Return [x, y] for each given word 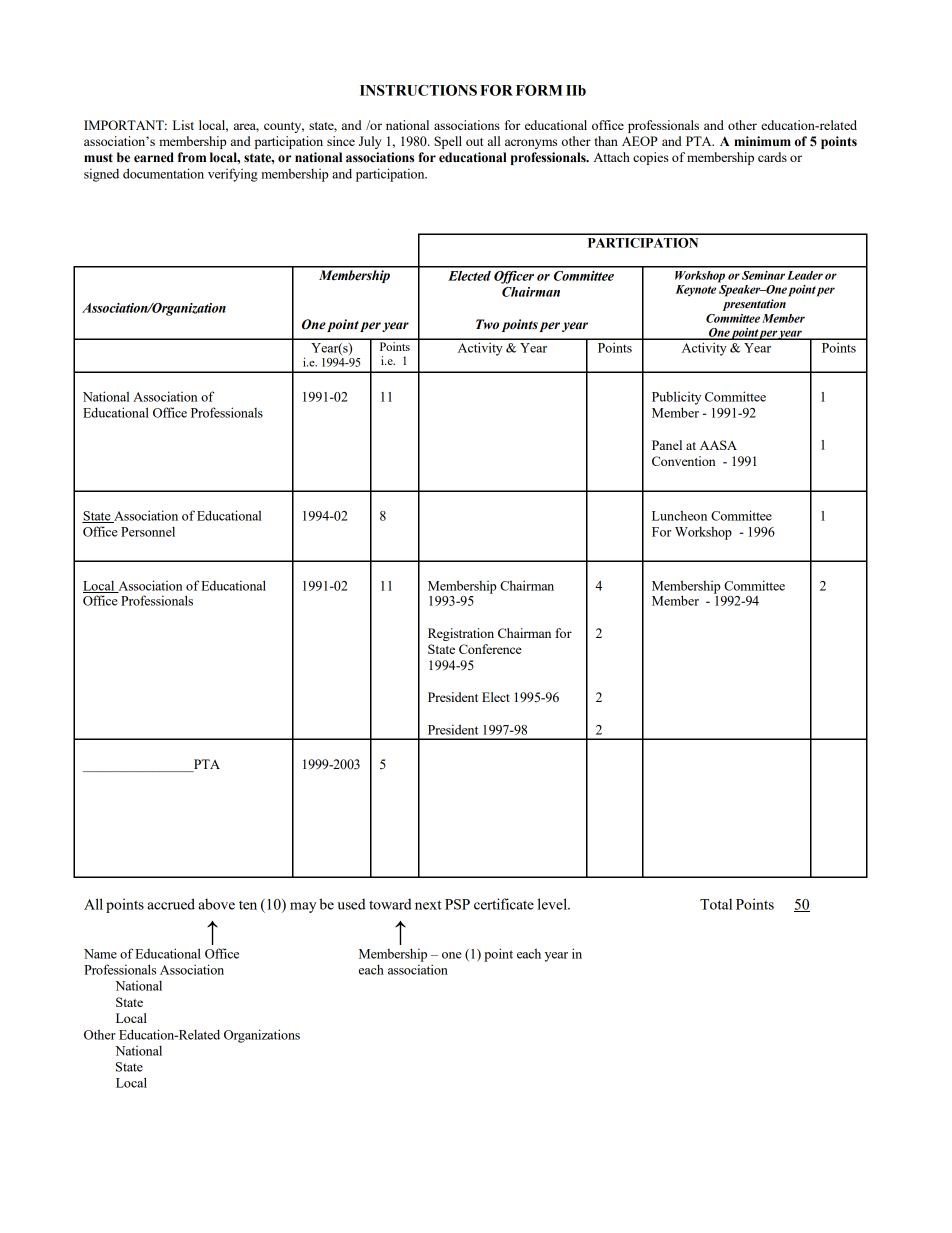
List [183, 125]
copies [651, 158]
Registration [461, 634]
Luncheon [679, 515]
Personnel [148, 532]
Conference [490, 649]
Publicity [676, 398]
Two [487, 324]
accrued [171, 904]
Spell [448, 142]
